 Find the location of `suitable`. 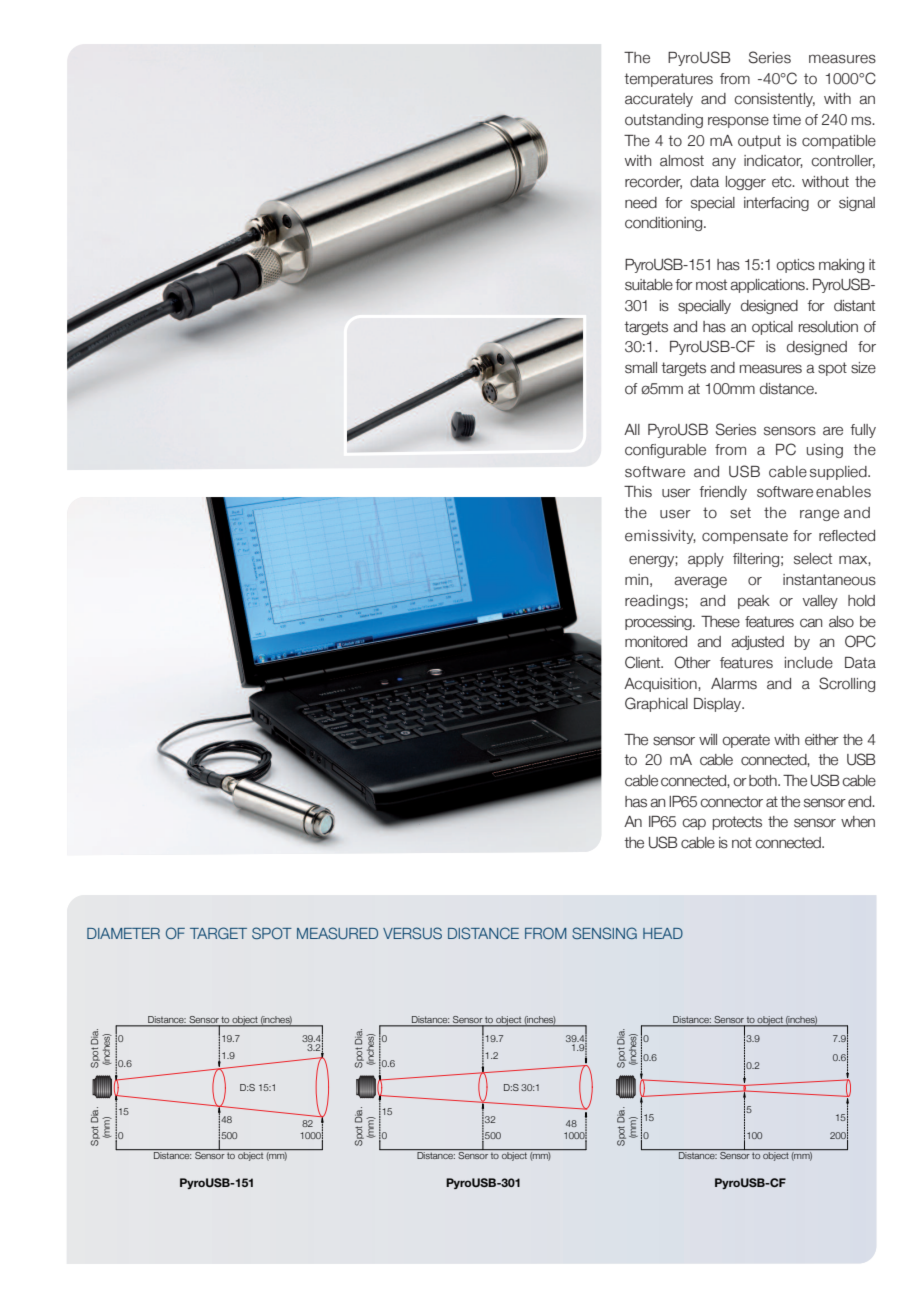

suitable is located at coordinates (649, 285).
